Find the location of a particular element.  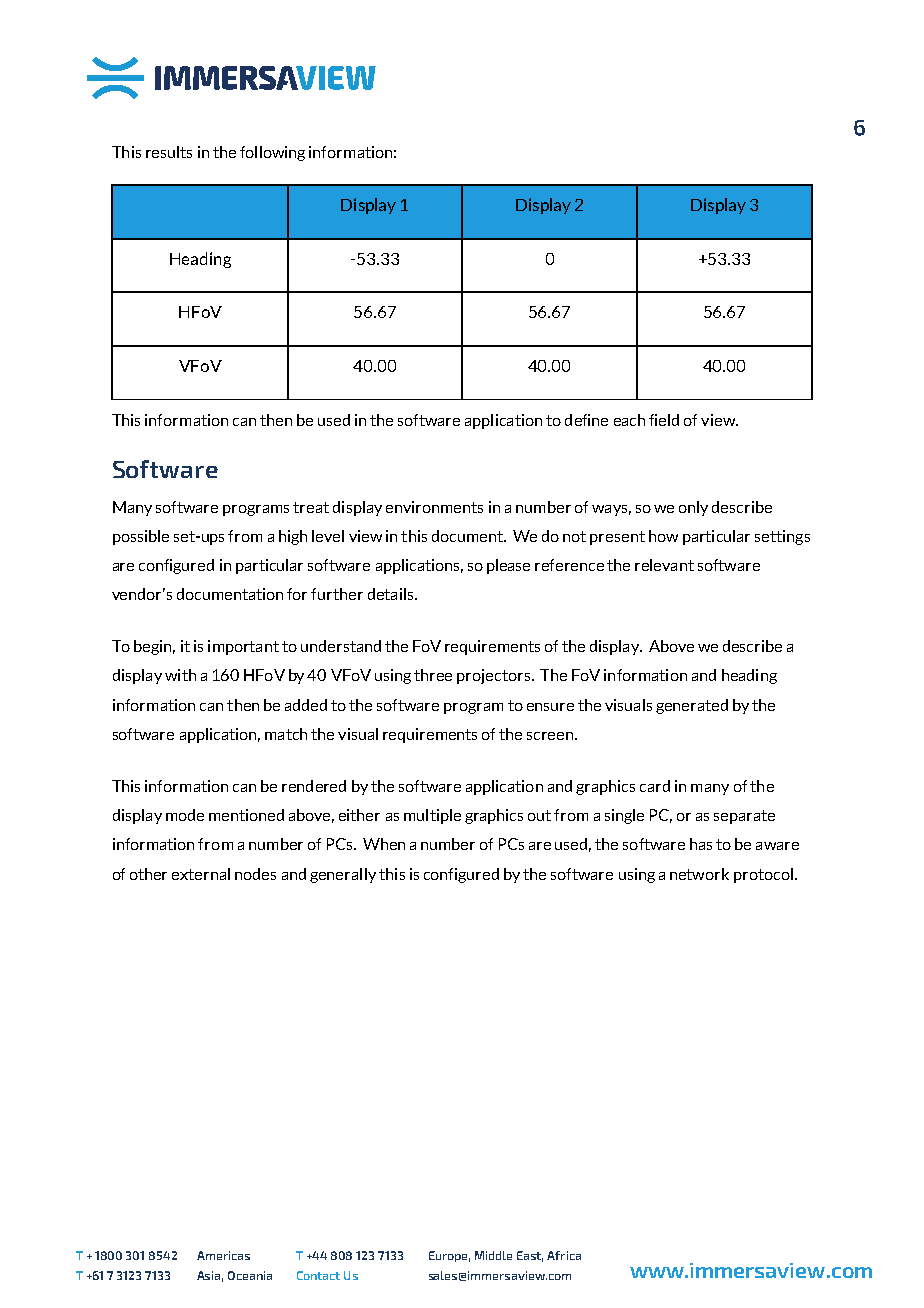

Americas is located at coordinates (223, 1255).
